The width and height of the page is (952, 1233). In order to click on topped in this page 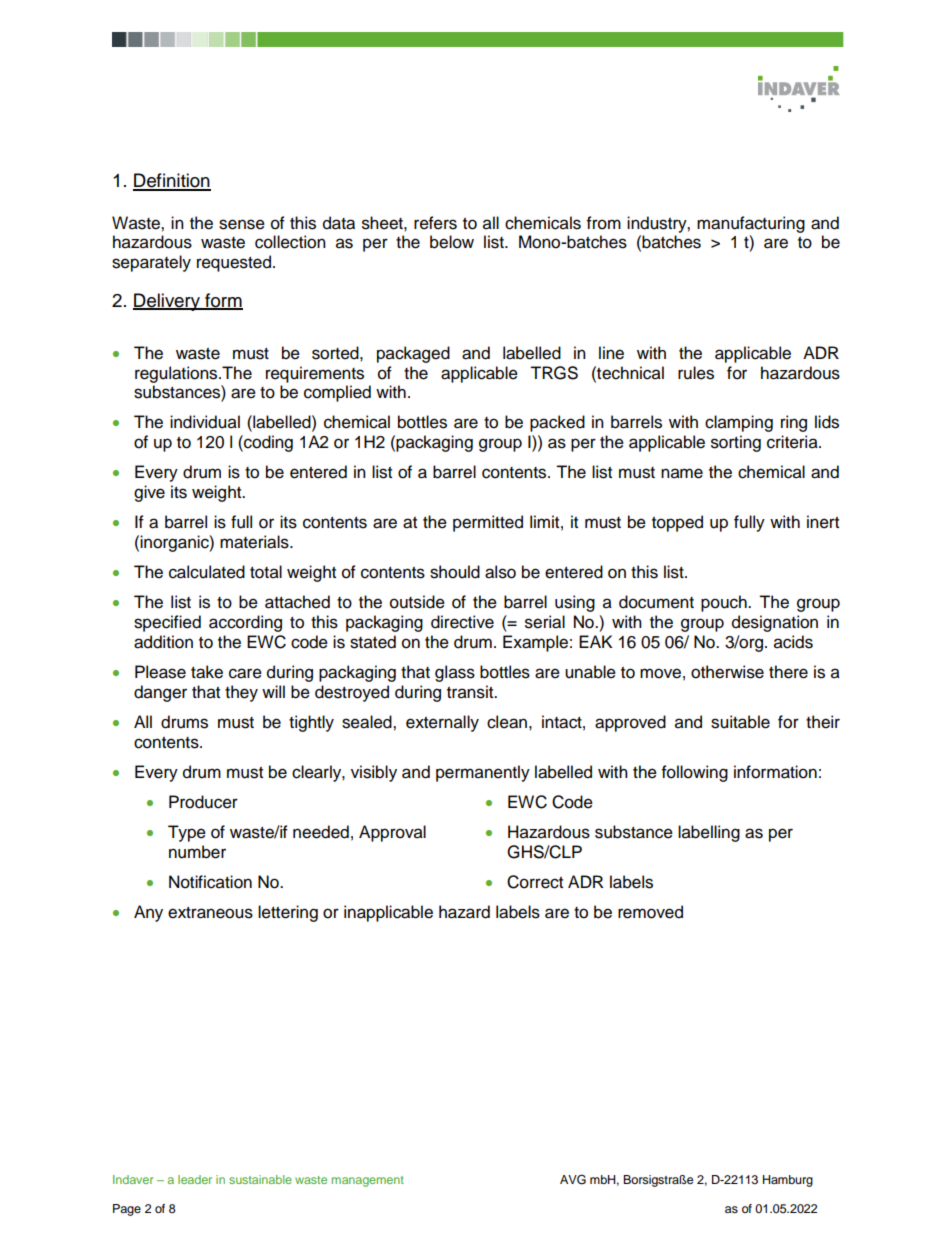, I will do `click(677, 523)`.
